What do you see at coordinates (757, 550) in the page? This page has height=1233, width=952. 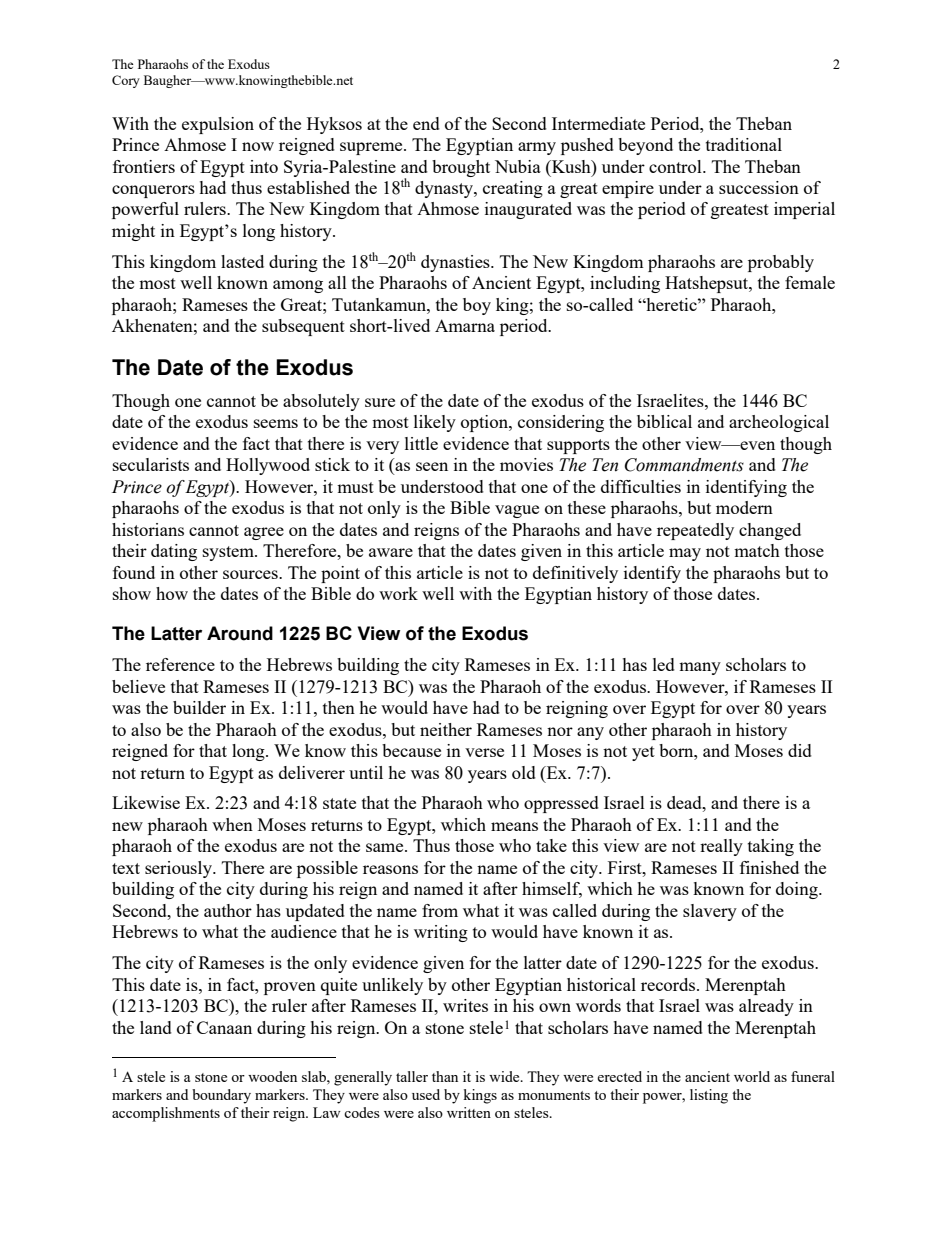 I see `match` at bounding box center [757, 550].
